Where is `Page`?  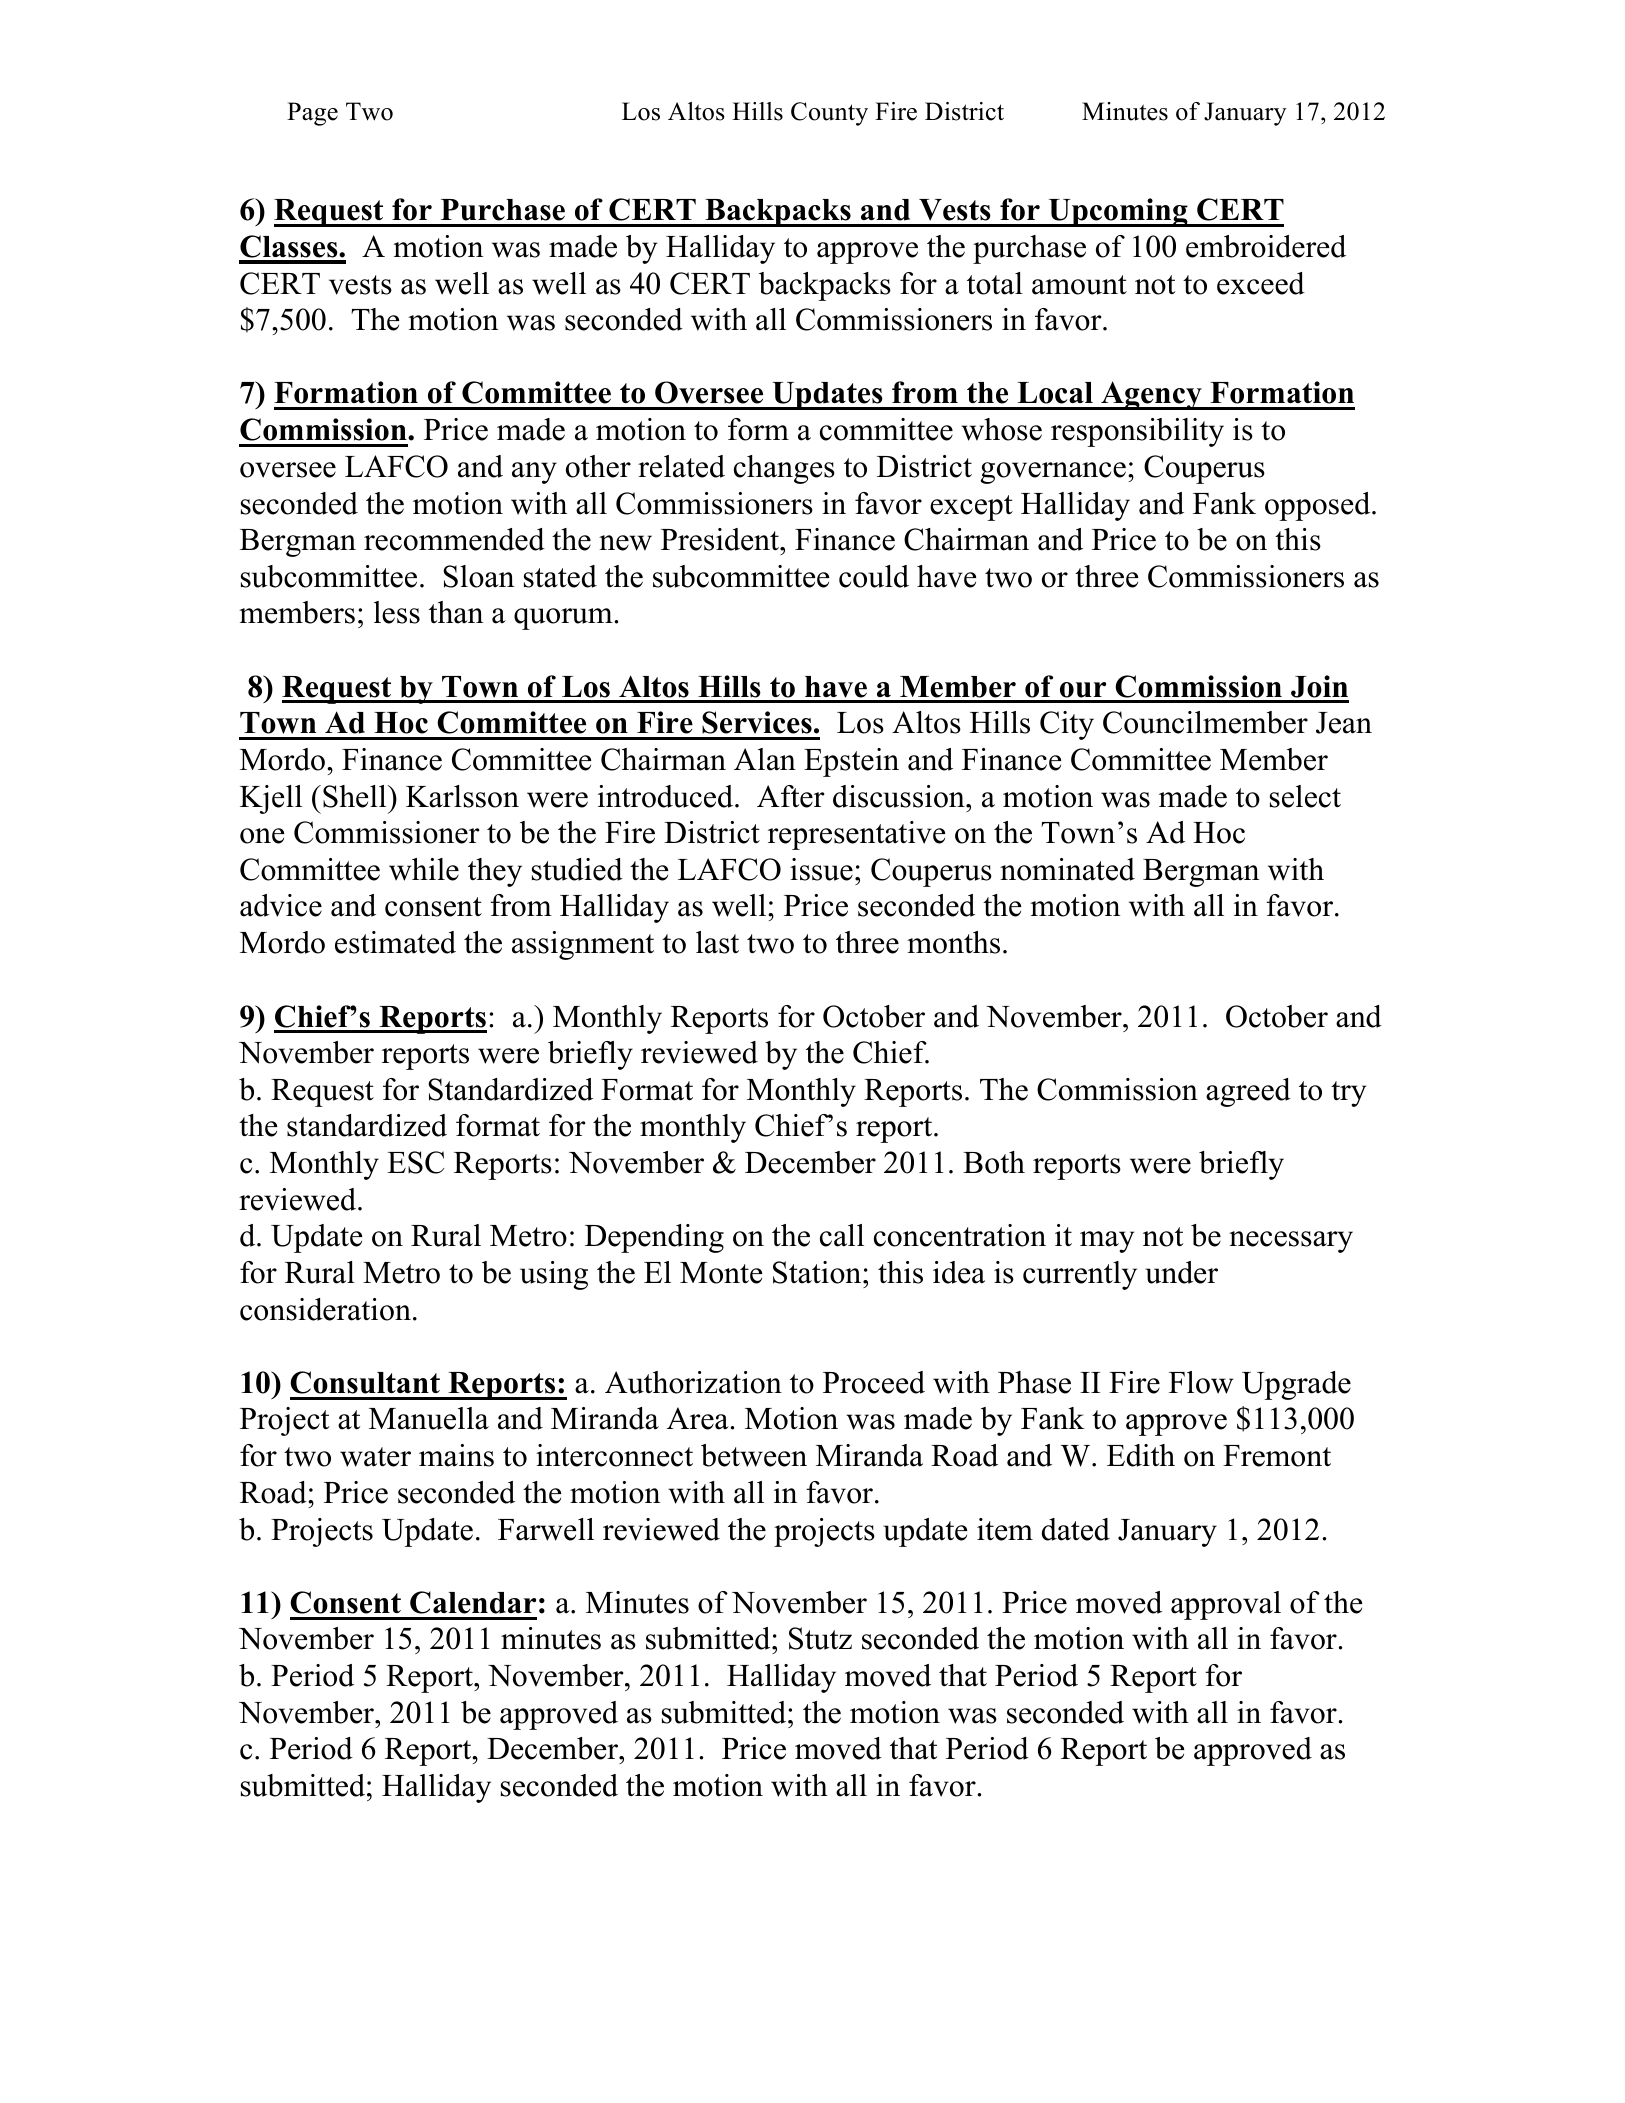
Page is located at coordinates (312, 114).
